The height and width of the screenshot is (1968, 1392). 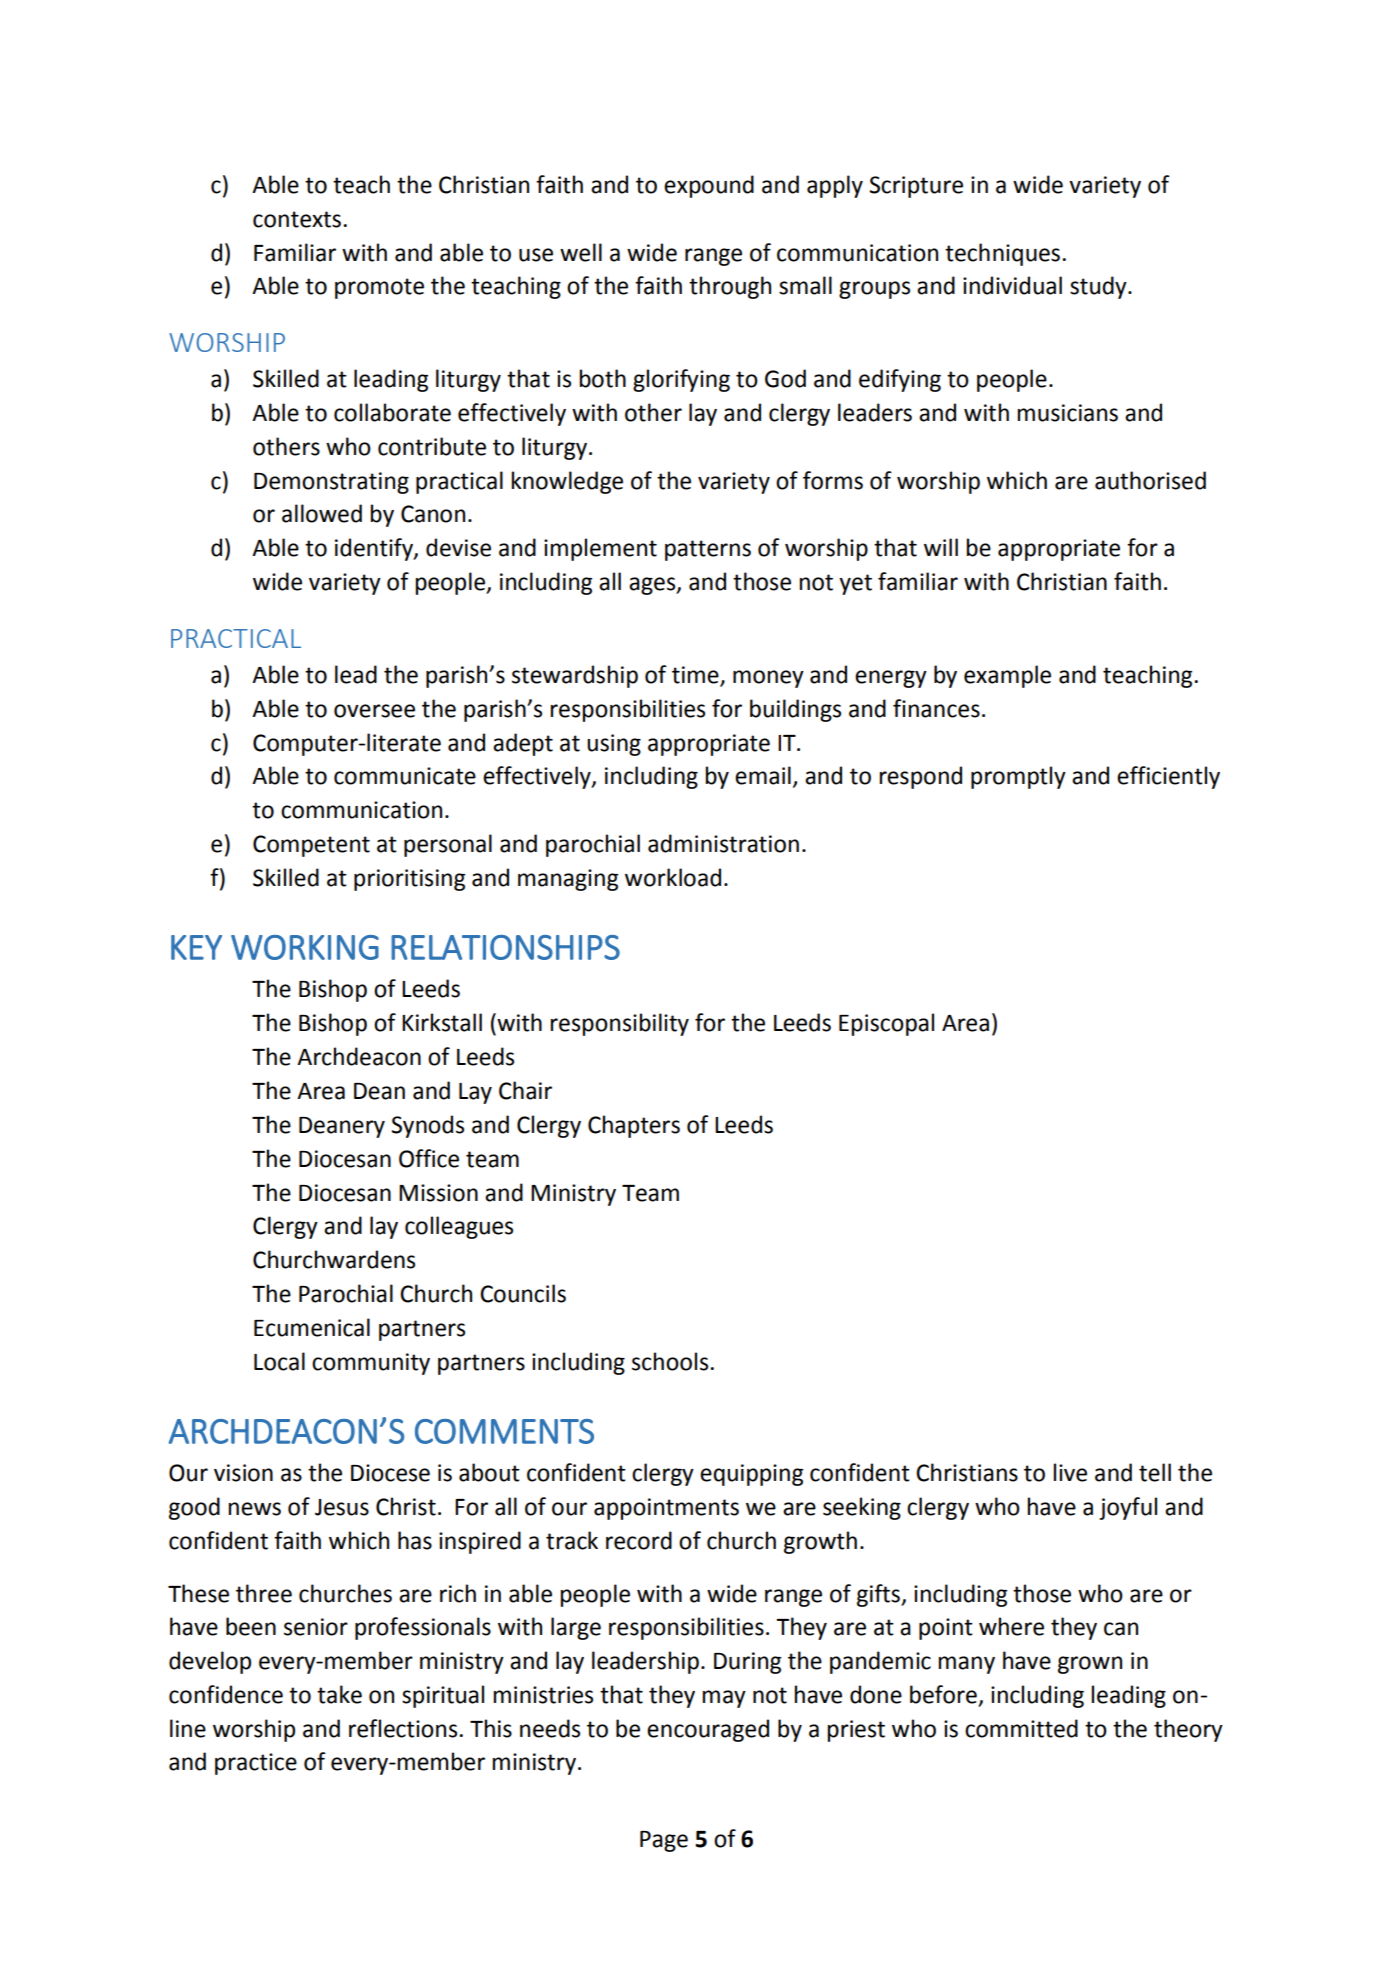 I want to click on expound, so click(x=709, y=186).
